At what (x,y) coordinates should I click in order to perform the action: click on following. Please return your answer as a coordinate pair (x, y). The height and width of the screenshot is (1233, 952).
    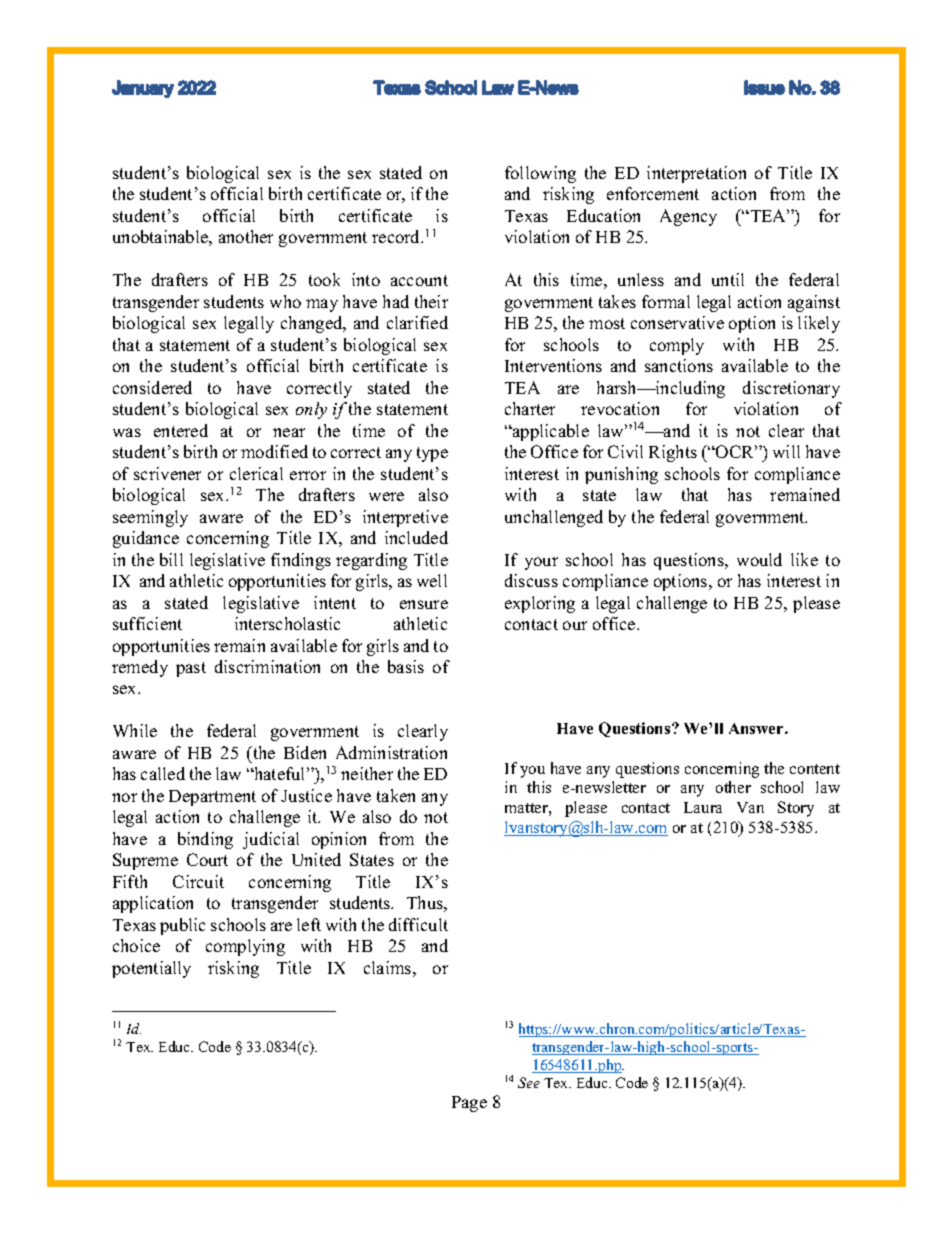
    Looking at the image, I should click on (540, 174).
